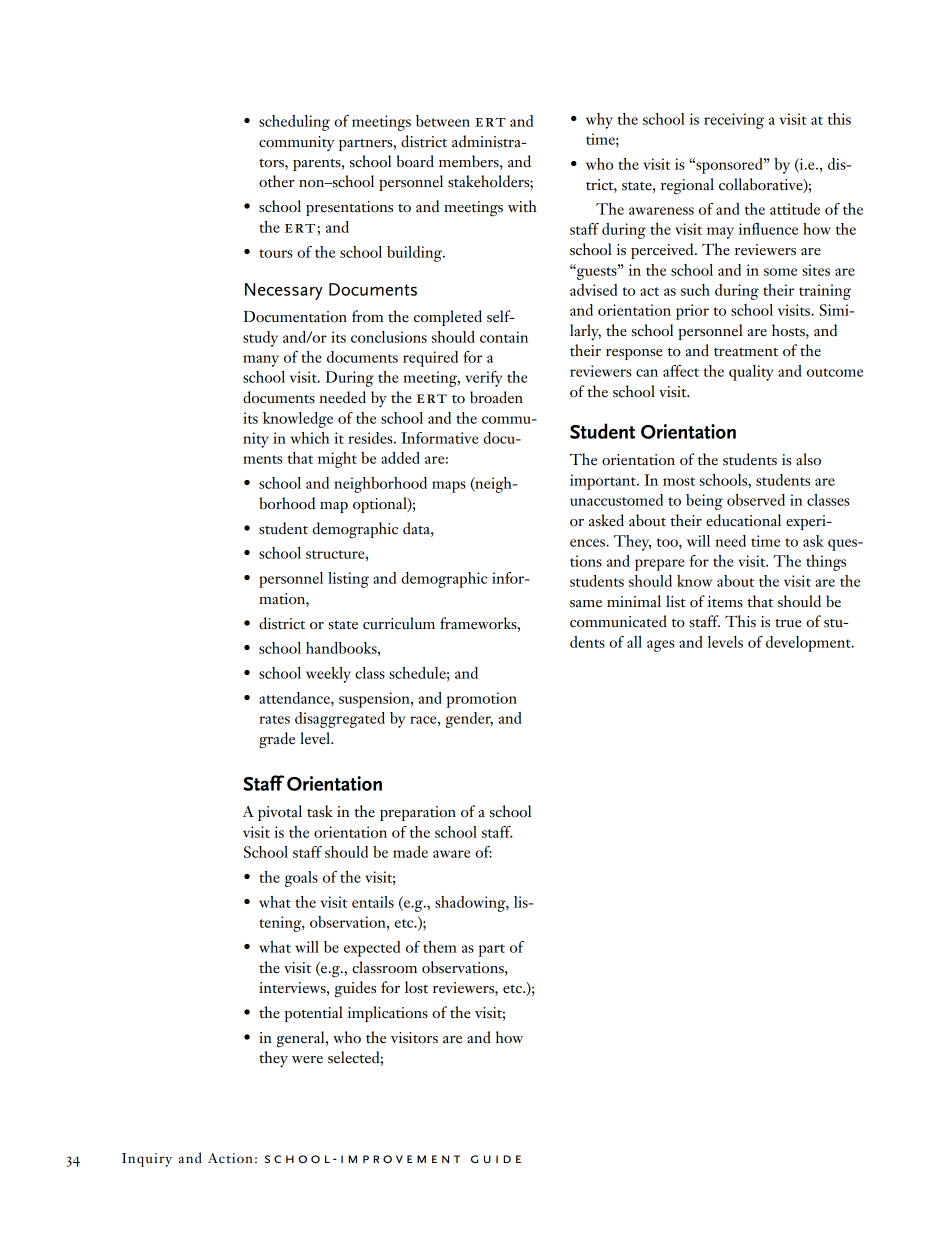  What do you see at coordinates (586, 604) in the page?
I see `same` at bounding box center [586, 604].
